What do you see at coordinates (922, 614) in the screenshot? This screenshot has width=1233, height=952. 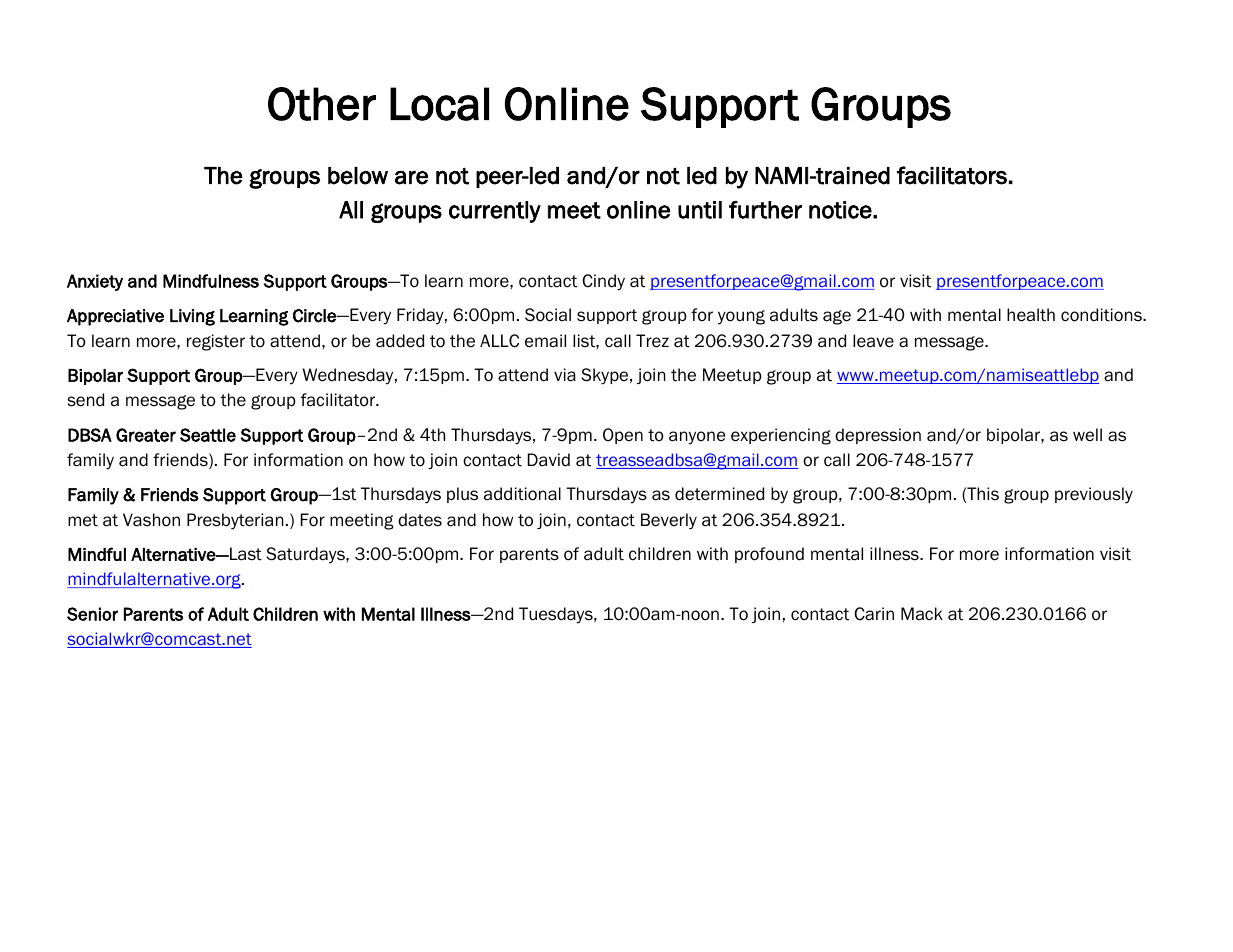 I see `Mack` at bounding box center [922, 614].
